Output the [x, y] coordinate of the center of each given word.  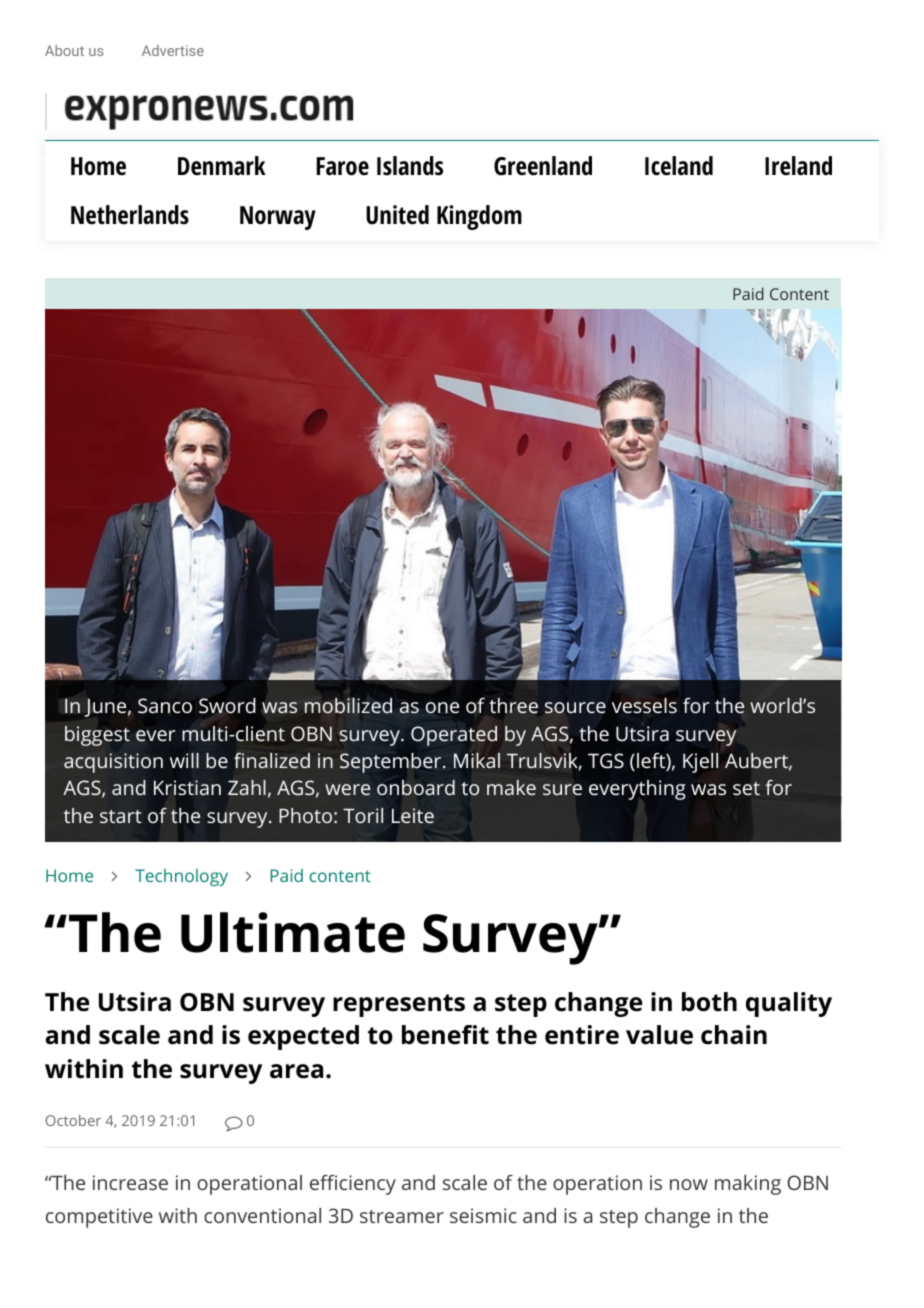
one [442, 708]
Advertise [173, 50]
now [689, 1184]
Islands [410, 166]
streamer [402, 1216]
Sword [227, 705]
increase [130, 1182]
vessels [644, 705]
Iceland [679, 166]
